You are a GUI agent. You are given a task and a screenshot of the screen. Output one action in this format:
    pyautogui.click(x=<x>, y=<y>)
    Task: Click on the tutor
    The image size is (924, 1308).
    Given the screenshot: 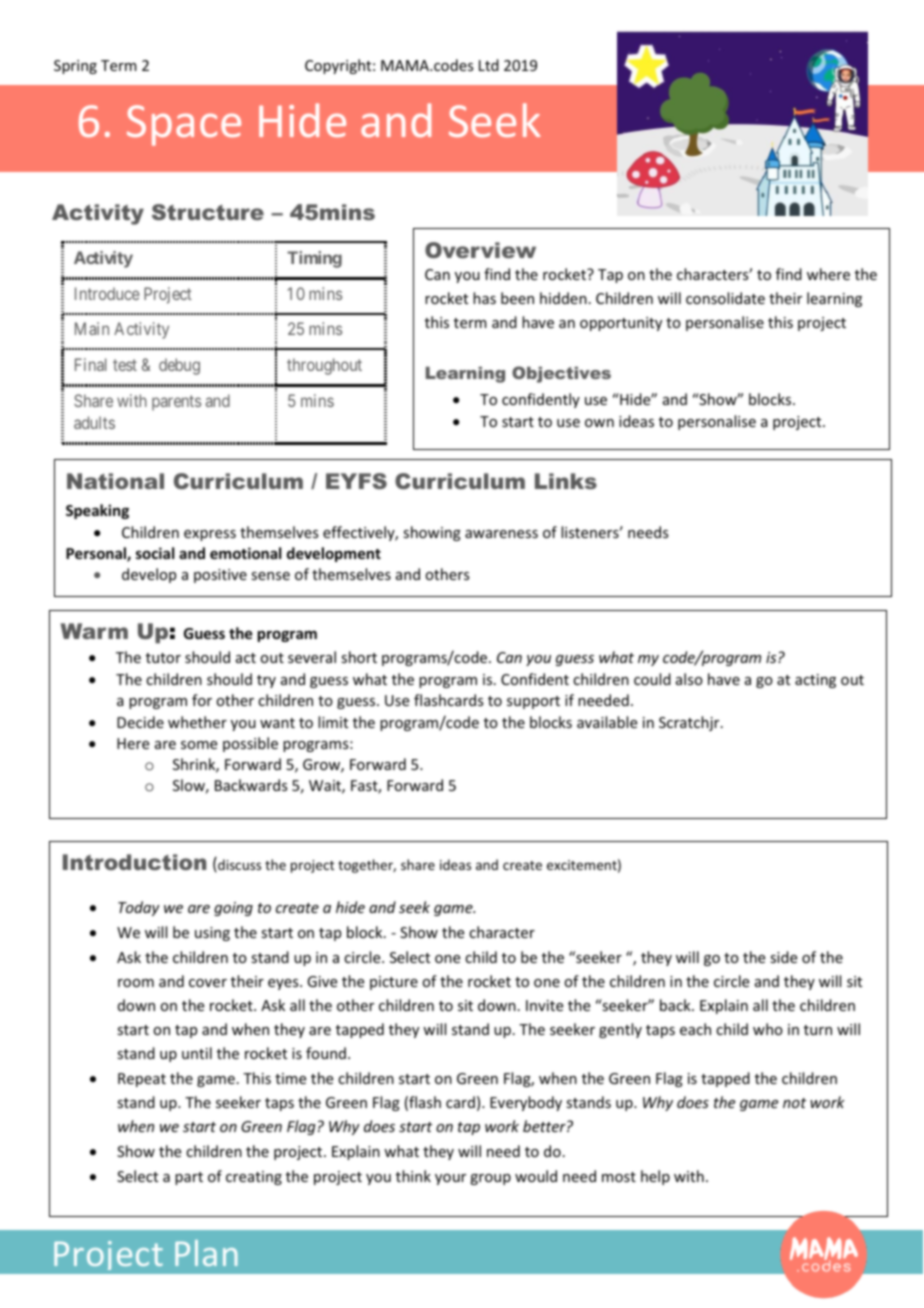 What is the action you would take?
    pyautogui.click(x=163, y=658)
